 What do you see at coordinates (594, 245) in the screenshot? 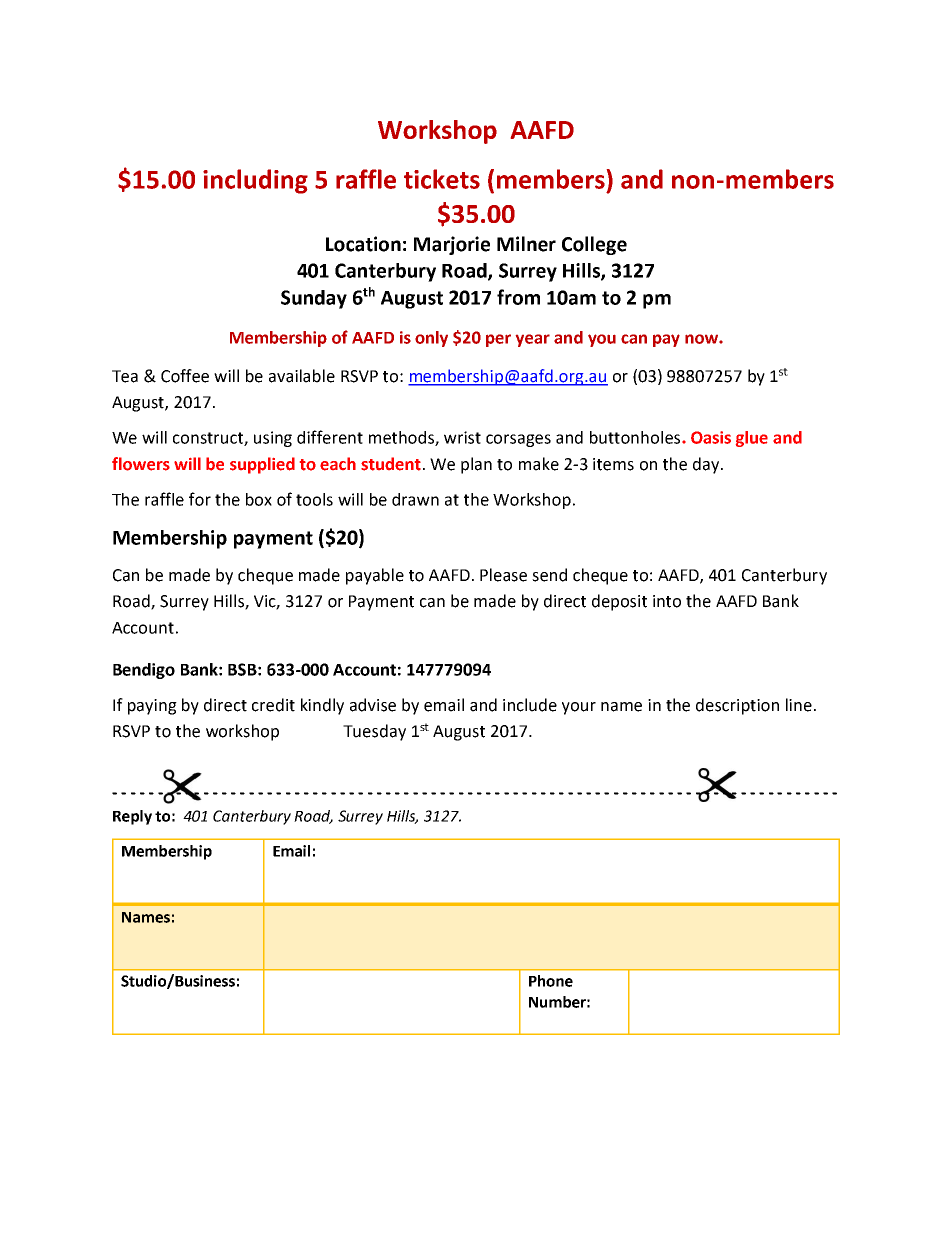
I see `College` at bounding box center [594, 245].
